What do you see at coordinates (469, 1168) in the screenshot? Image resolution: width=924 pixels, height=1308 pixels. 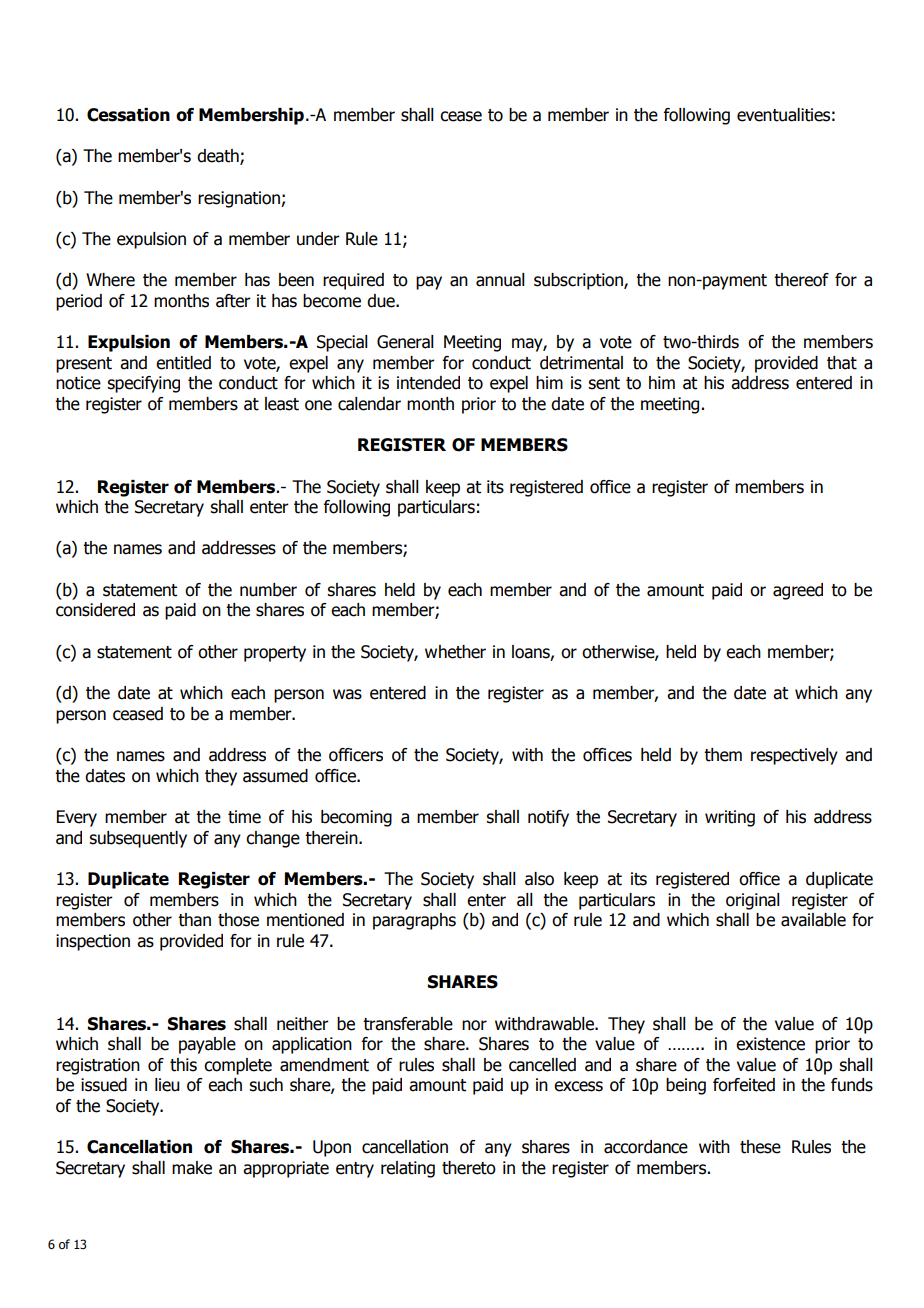 I see `thereto` at bounding box center [469, 1168].
